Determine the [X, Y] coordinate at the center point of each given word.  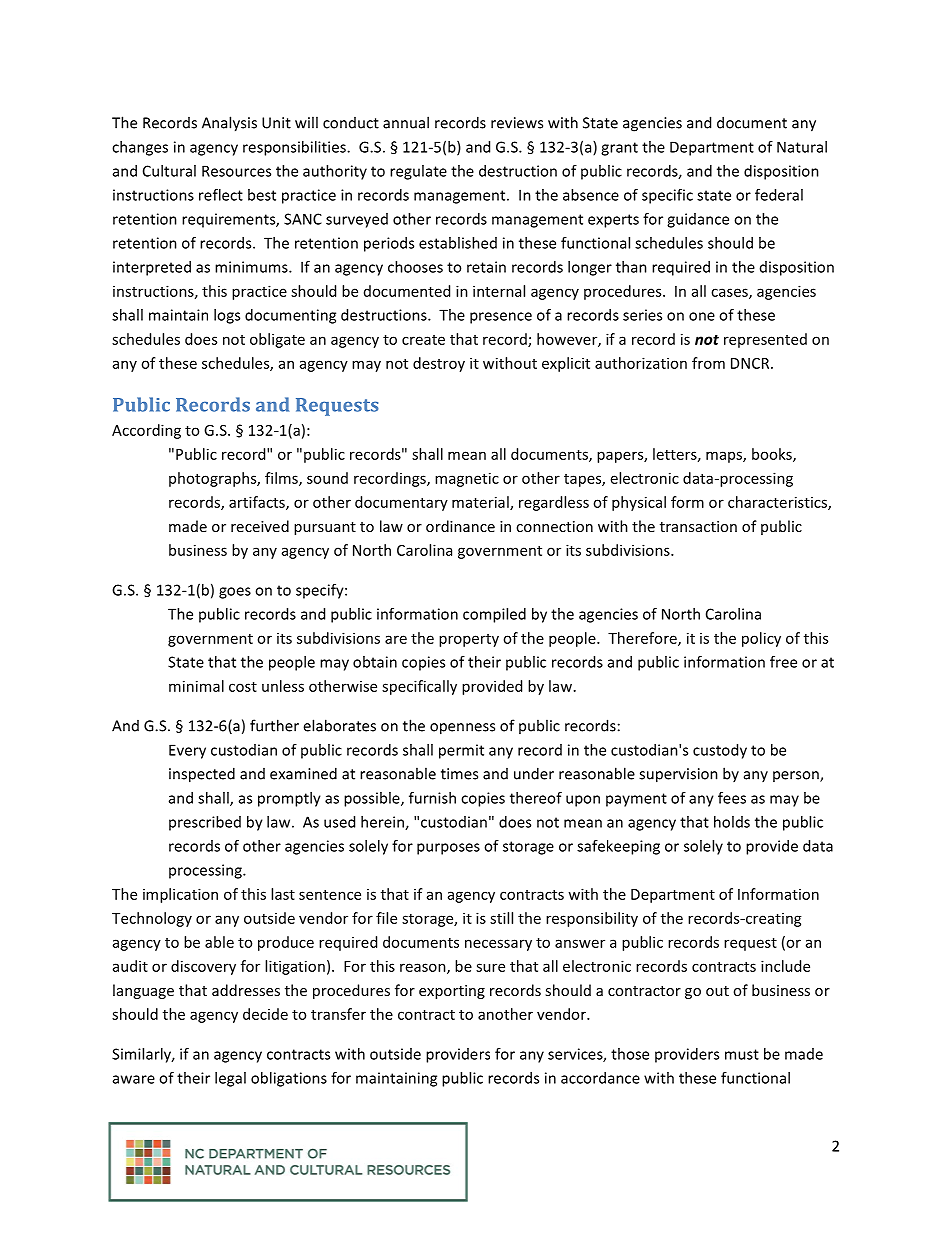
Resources [236, 171]
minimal [196, 686]
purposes [448, 849]
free [783, 662]
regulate [418, 172]
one [702, 316]
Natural [802, 147]
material [481, 503]
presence [501, 318]
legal [230, 1079]
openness [462, 729]
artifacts [258, 503]
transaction [698, 526]
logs [227, 316]
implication [180, 895]
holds [732, 822]
